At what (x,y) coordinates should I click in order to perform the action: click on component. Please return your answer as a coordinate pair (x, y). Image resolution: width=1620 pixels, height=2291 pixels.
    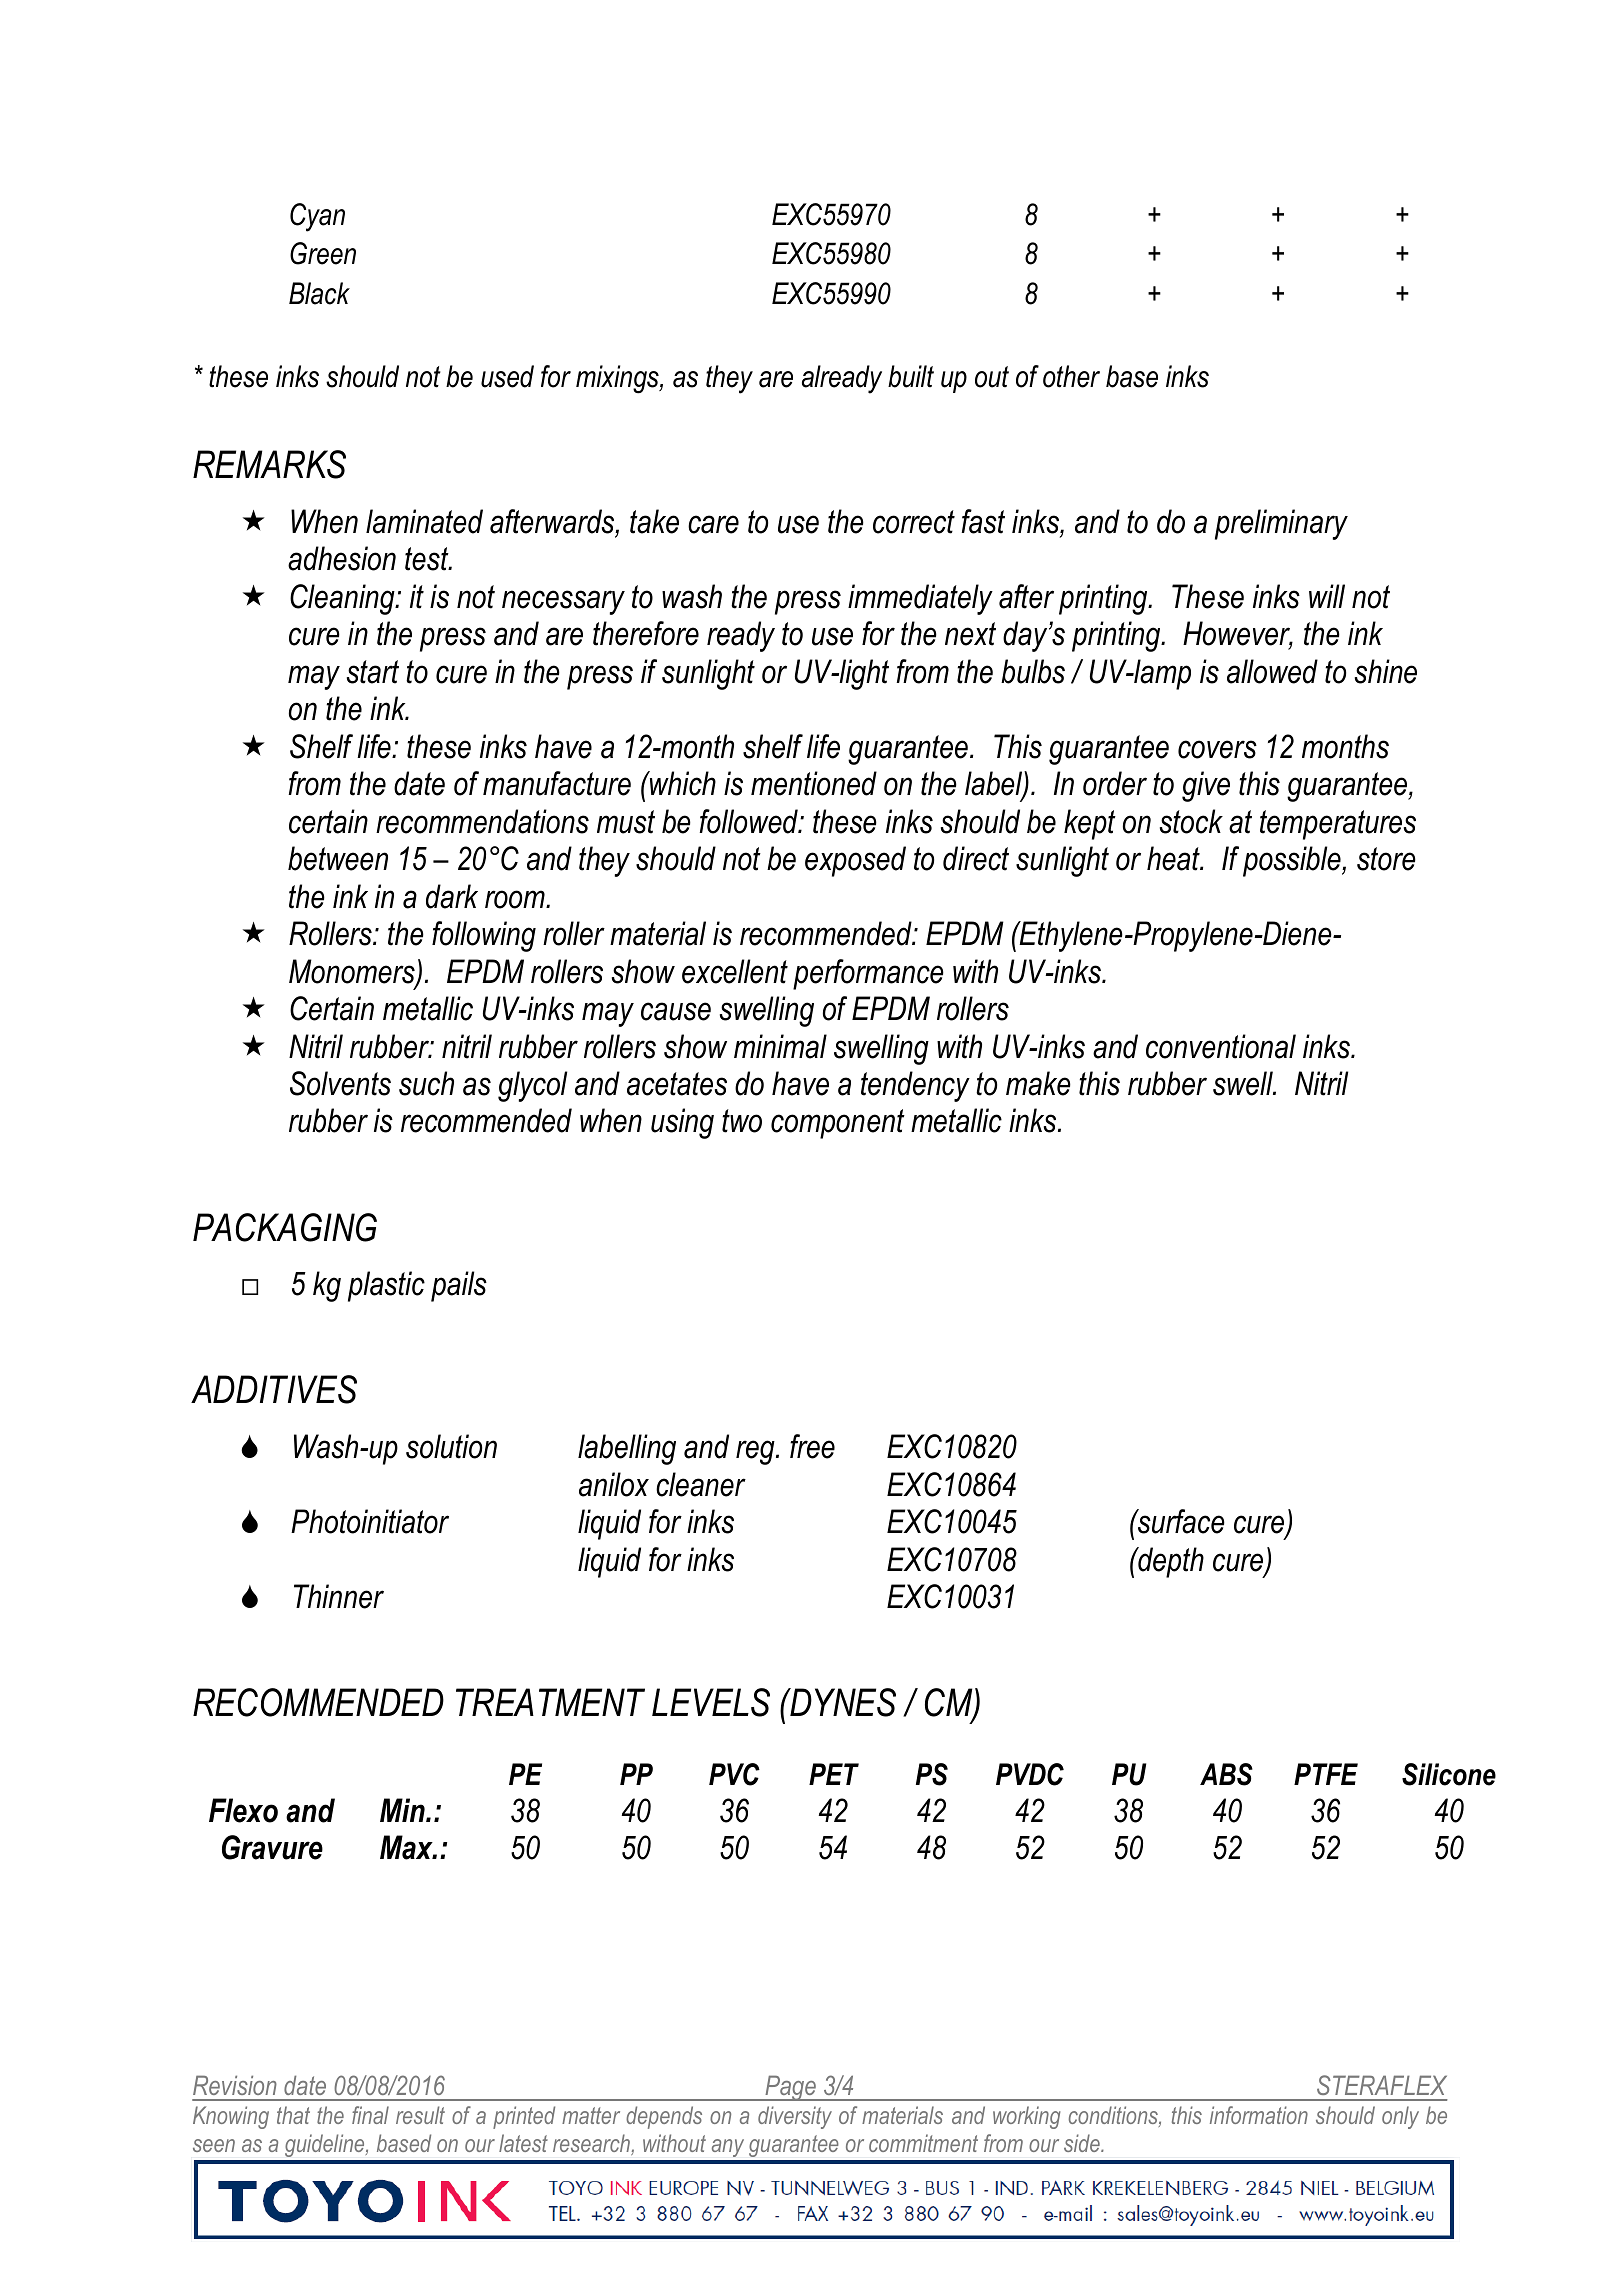
    Looking at the image, I should click on (838, 1124).
